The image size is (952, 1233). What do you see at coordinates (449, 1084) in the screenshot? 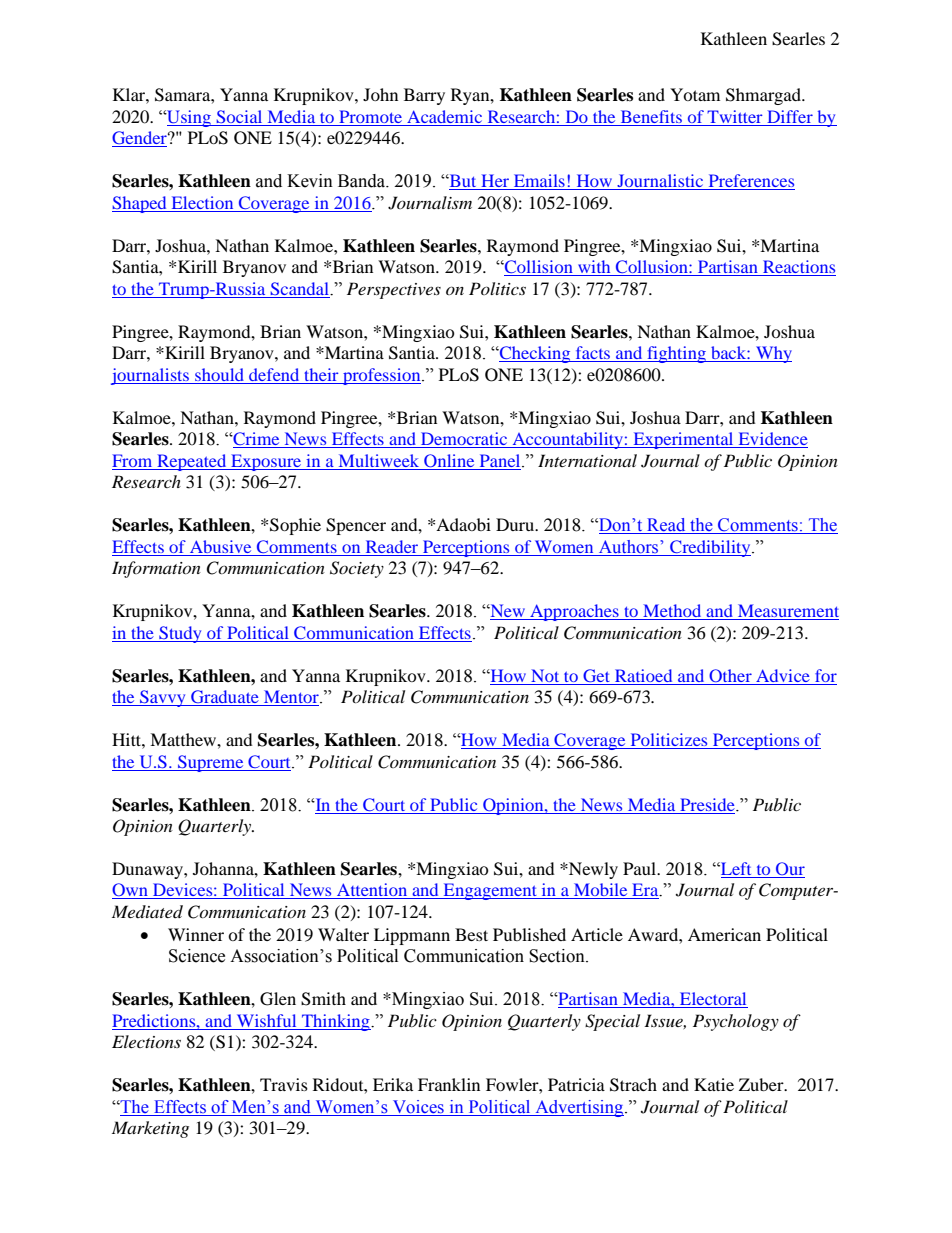
I see `Franklin` at bounding box center [449, 1084].
